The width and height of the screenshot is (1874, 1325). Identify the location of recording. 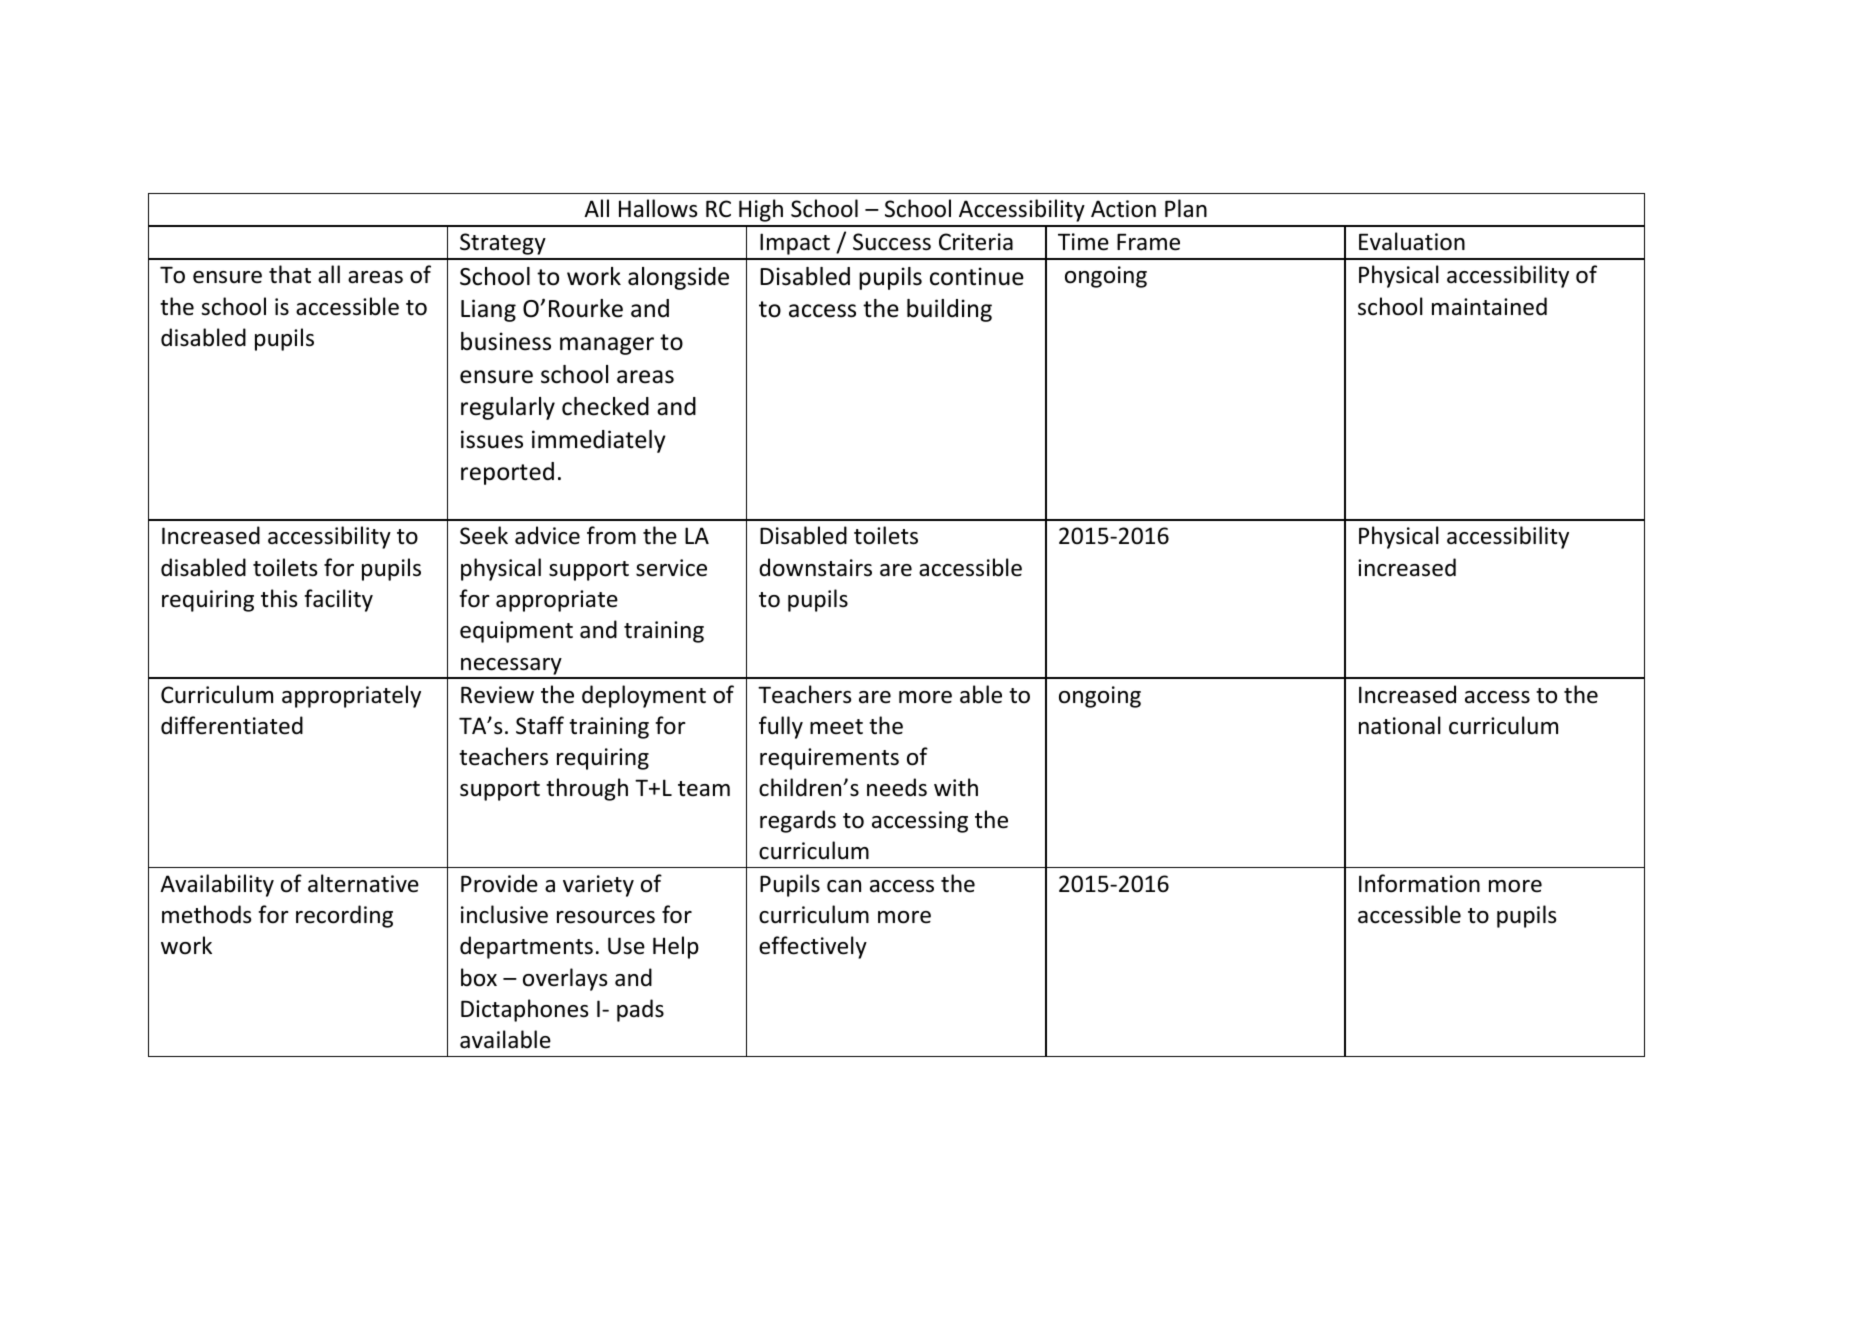
(344, 916).
